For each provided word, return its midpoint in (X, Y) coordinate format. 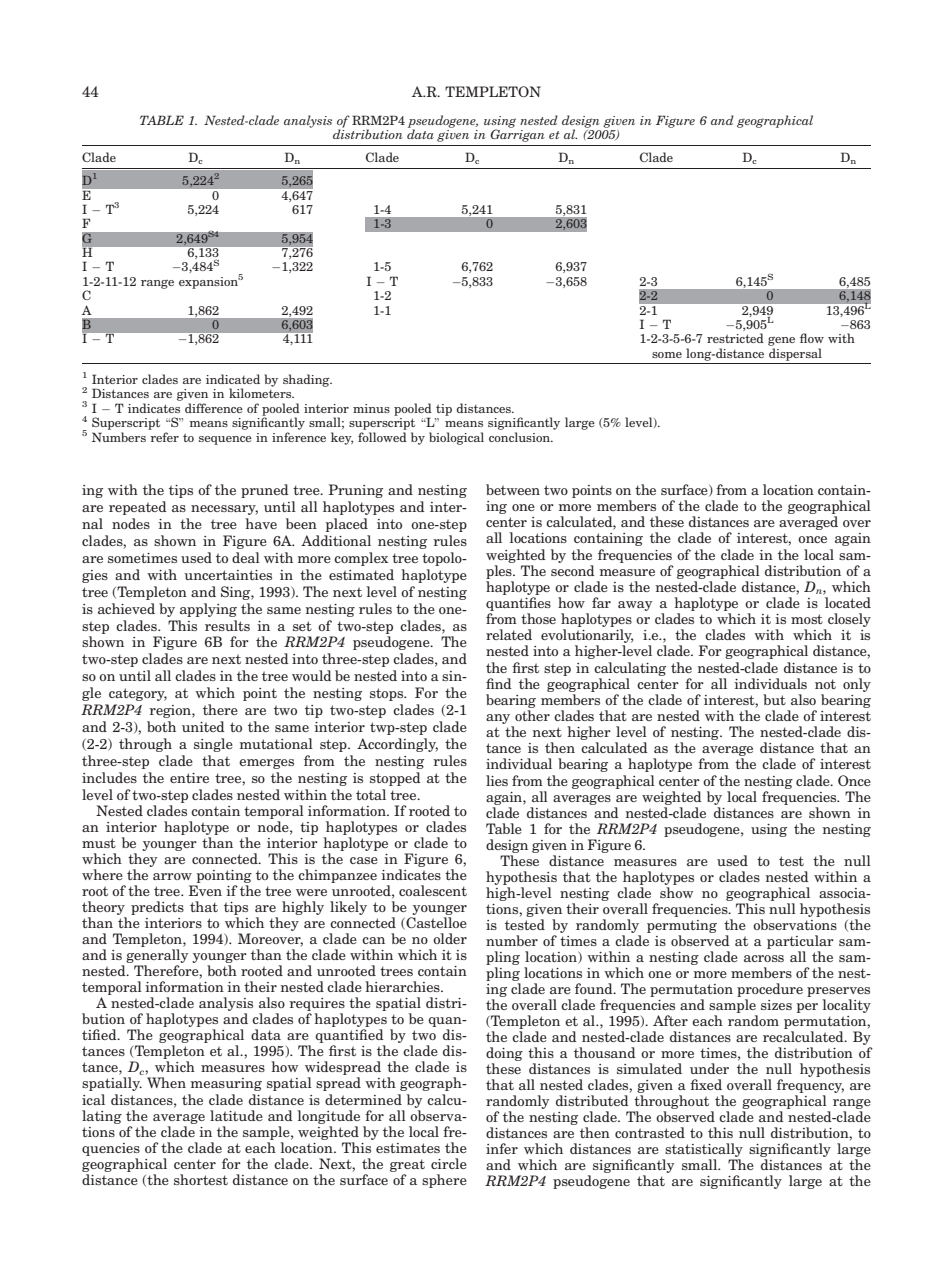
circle (449, 1163)
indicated (233, 379)
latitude (236, 1115)
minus (371, 408)
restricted (735, 338)
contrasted (650, 1132)
